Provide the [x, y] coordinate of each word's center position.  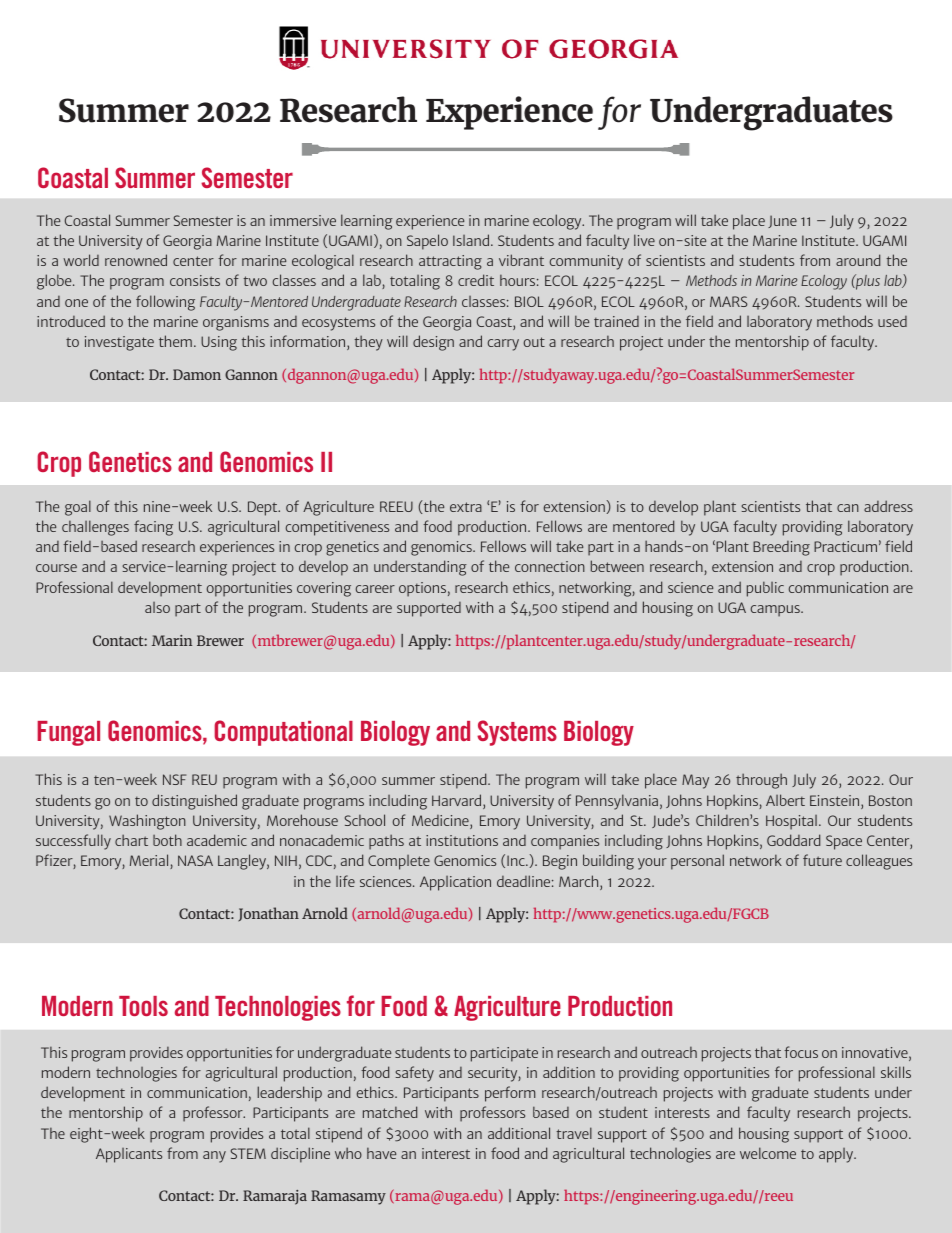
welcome [768, 1153]
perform [510, 1094]
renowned [136, 260]
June [782, 221]
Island [471, 240]
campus [776, 611]
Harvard [458, 801]
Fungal [68, 733]
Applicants [129, 1155]
